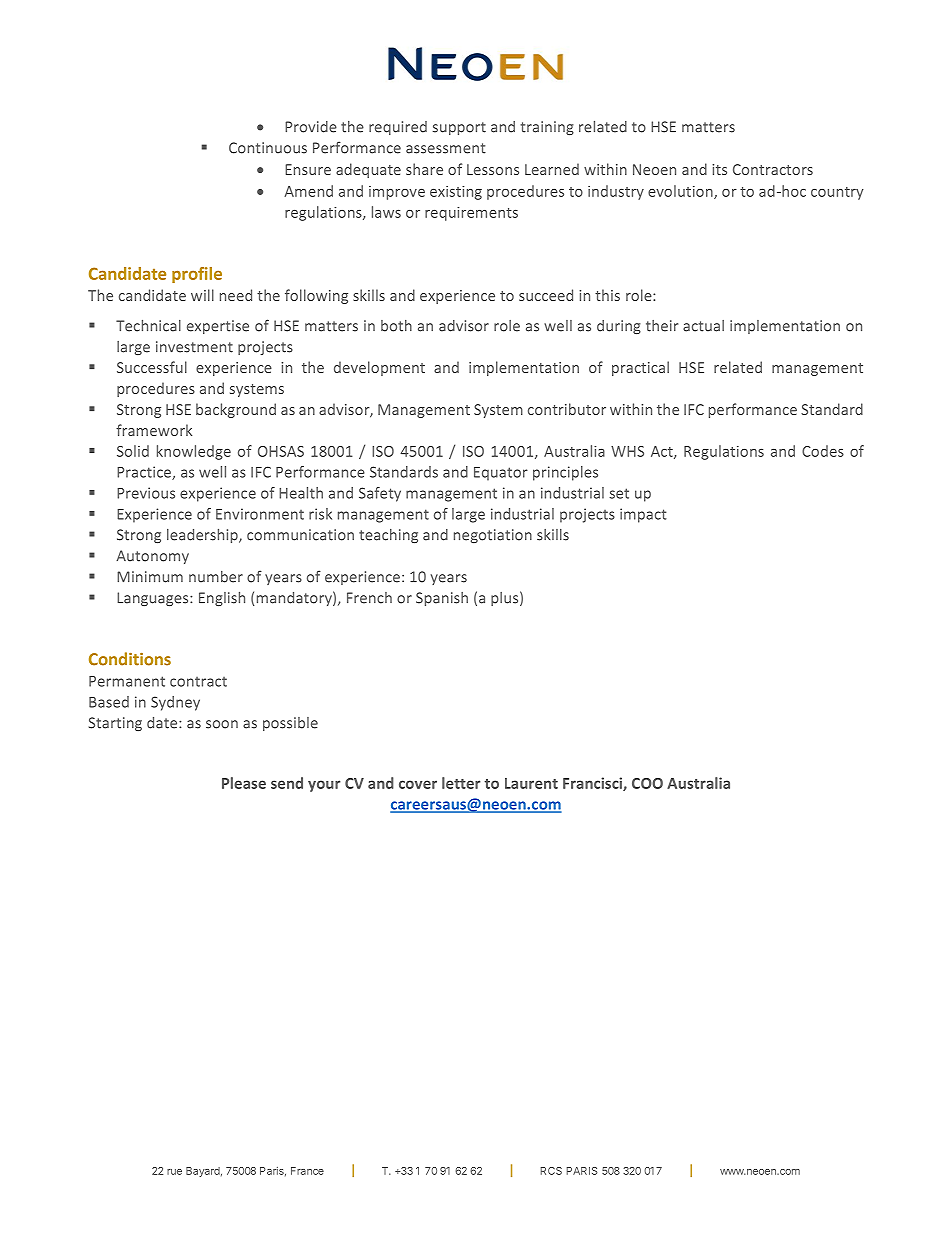  I want to click on Spanish, so click(442, 599).
